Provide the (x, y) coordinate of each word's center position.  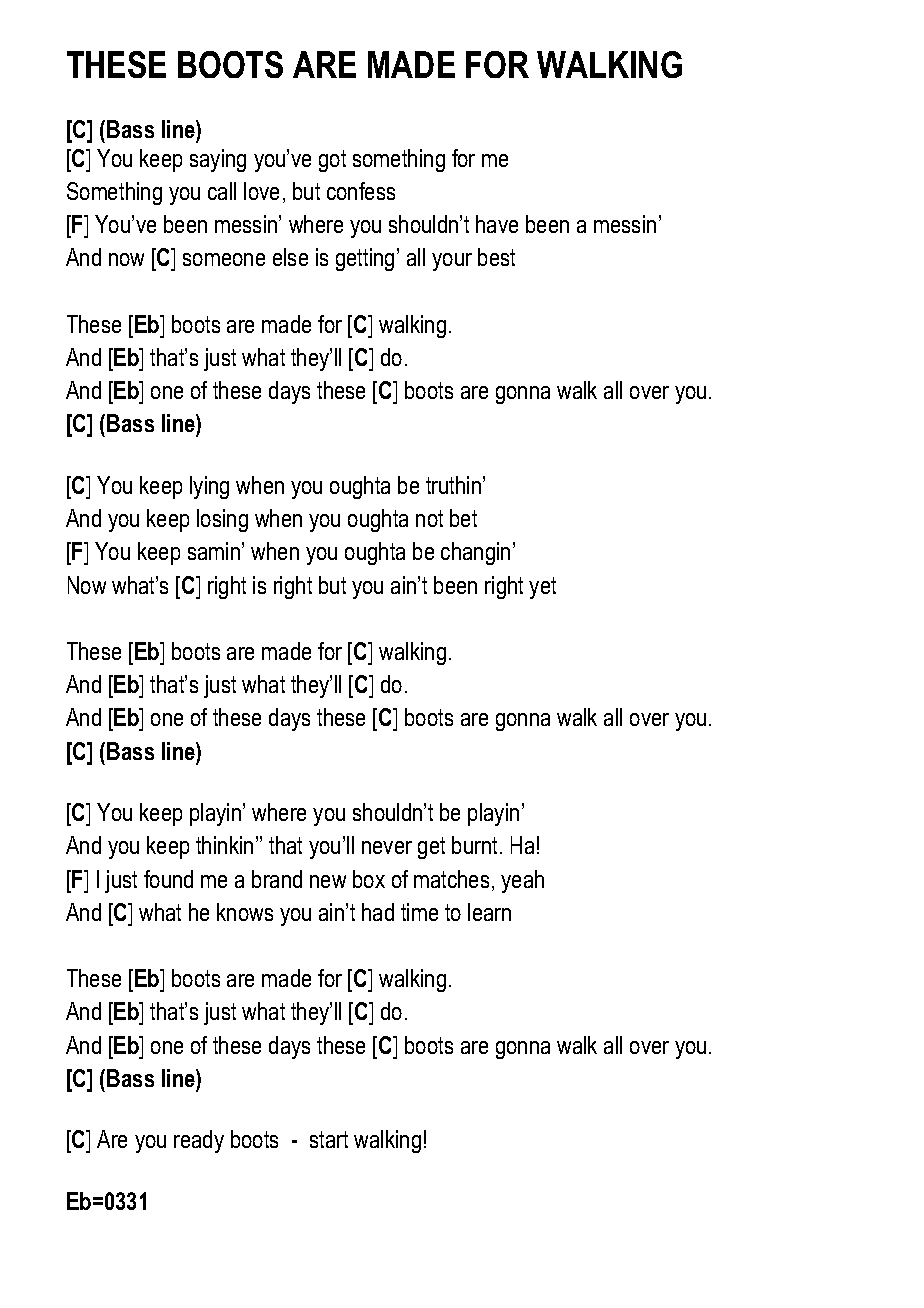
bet (463, 518)
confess (361, 191)
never (387, 847)
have (497, 224)
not (429, 518)
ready (199, 1141)
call (222, 191)
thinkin (224, 845)
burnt (476, 845)
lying (209, 487)
